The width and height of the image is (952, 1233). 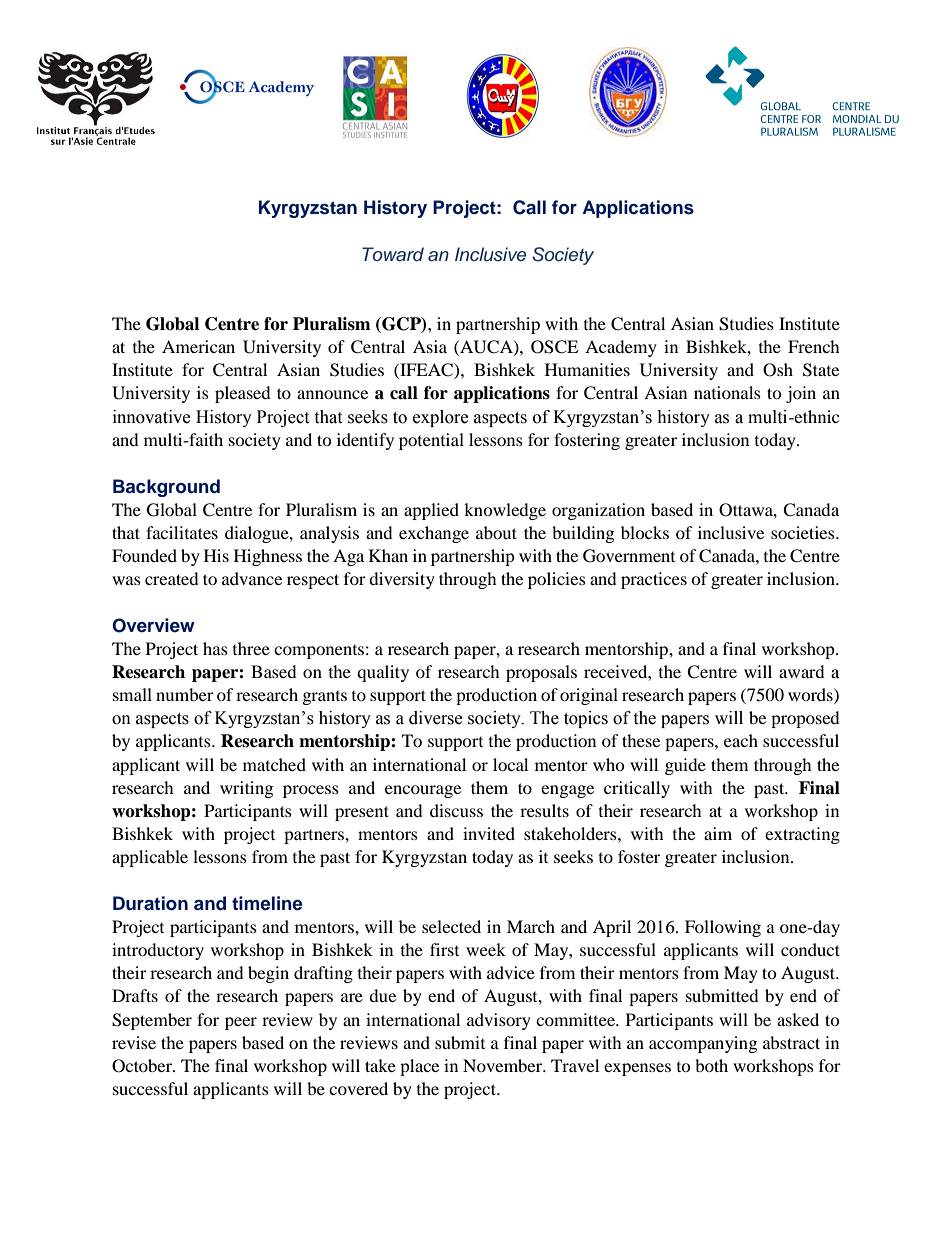 I want to click on Osh, so click(x=778, y=370).
